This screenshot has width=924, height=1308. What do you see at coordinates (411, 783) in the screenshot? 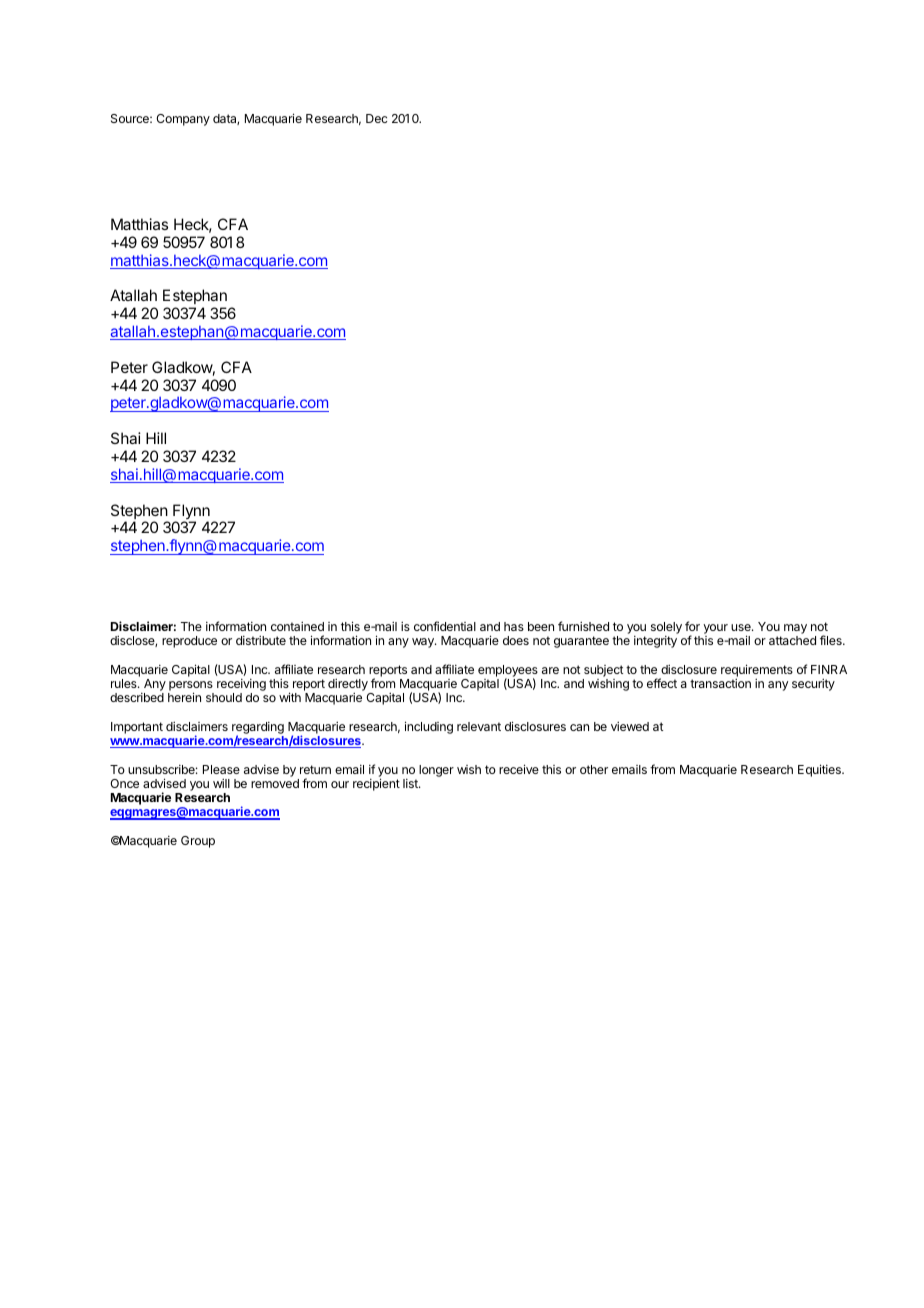
I see `list` at bounding box center [411, 783].
